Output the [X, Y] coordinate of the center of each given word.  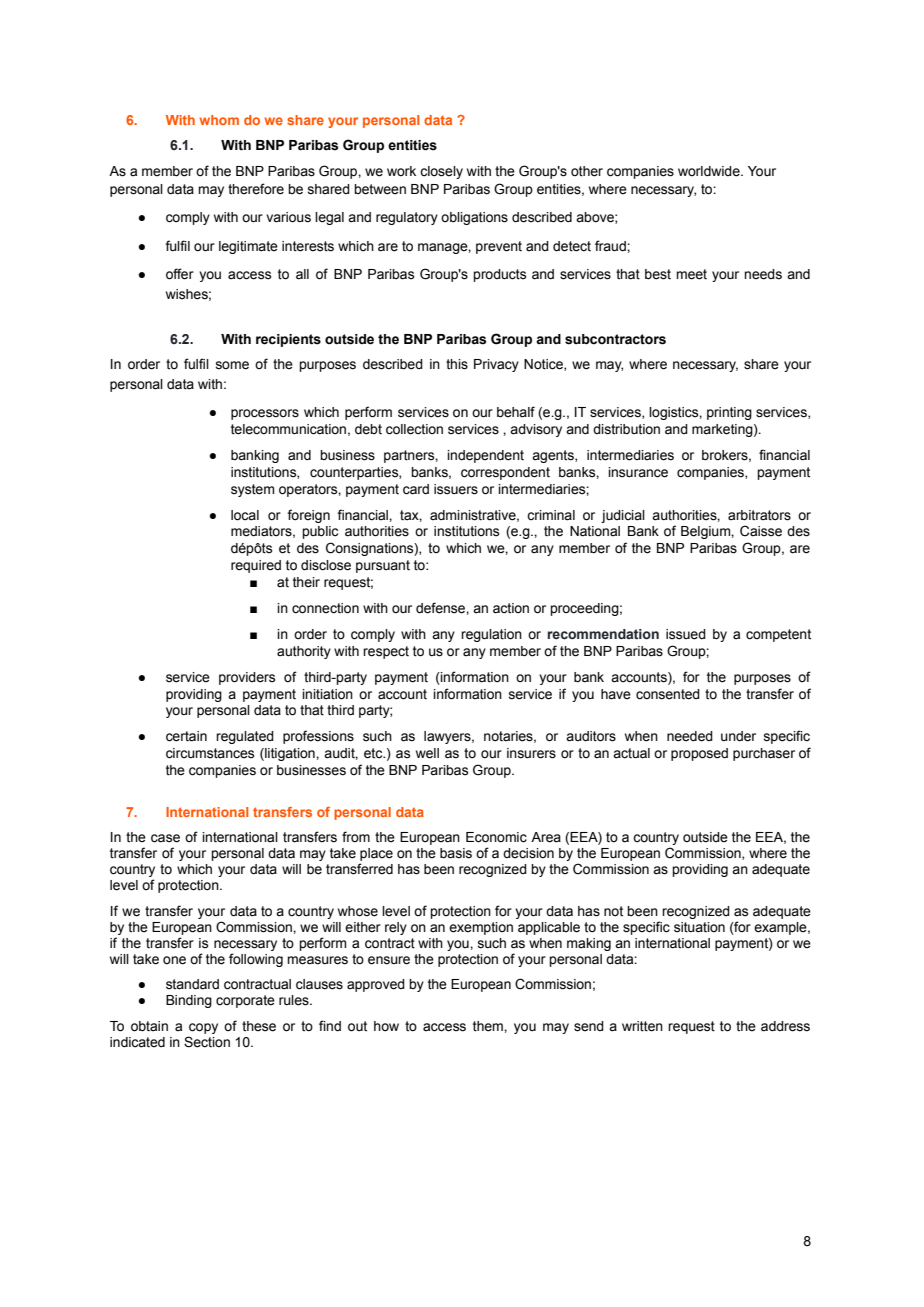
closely [441, 172]
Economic [496, 837]
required [256, 566]
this [457, 364]
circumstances [210, 753]
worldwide [710, 171]
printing [729, 413]
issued [686, 634]
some [232, 365]
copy [203, 1028]
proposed [699, 754]
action [511, 608]
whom [219, 120]
